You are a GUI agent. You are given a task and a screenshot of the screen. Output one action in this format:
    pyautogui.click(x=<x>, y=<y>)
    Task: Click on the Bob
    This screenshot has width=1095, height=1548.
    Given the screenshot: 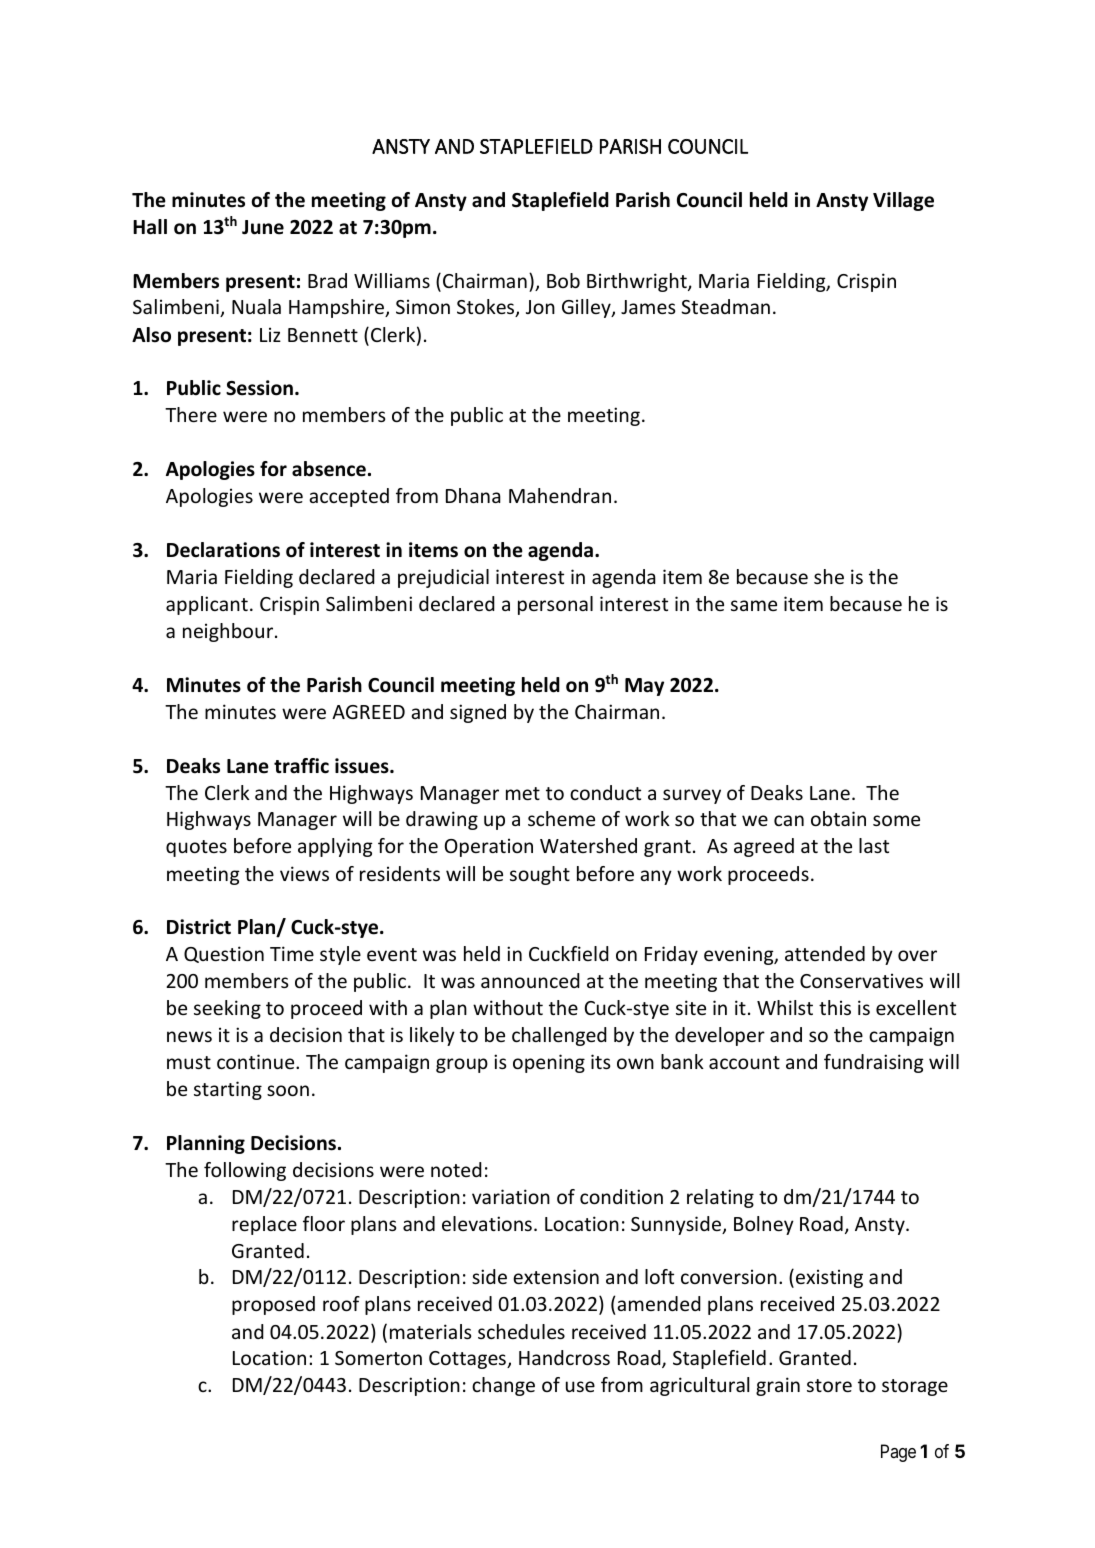 What is the action you would take?
    pyautogui.click(x=563, y=280)
